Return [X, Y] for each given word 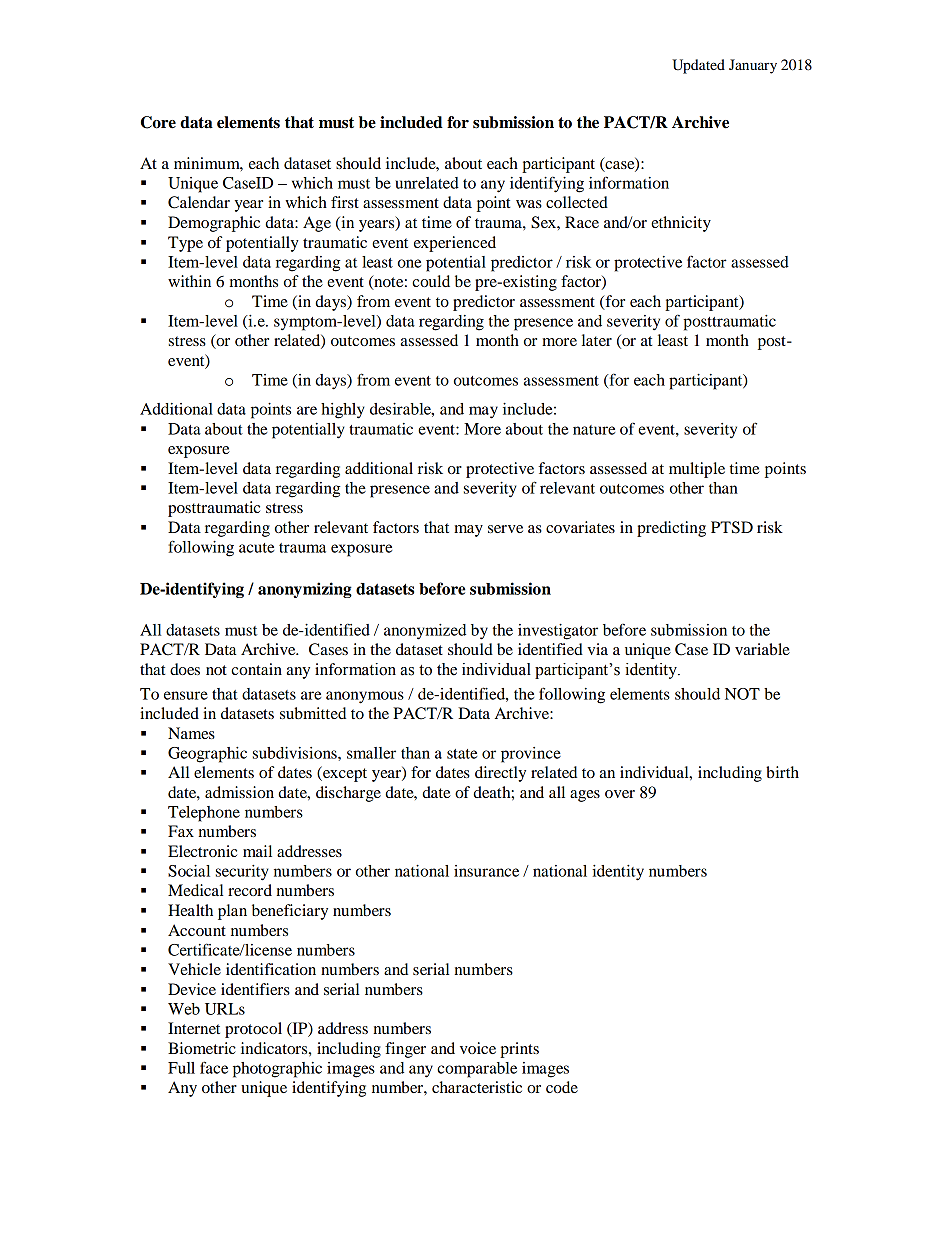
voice [478, 1048]
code [562, 1087]
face [214, 1067]
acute [256, 548]
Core [158, 122]
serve [505, 529]
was [529, 204]
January [753, 66]
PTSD [732, 527]
